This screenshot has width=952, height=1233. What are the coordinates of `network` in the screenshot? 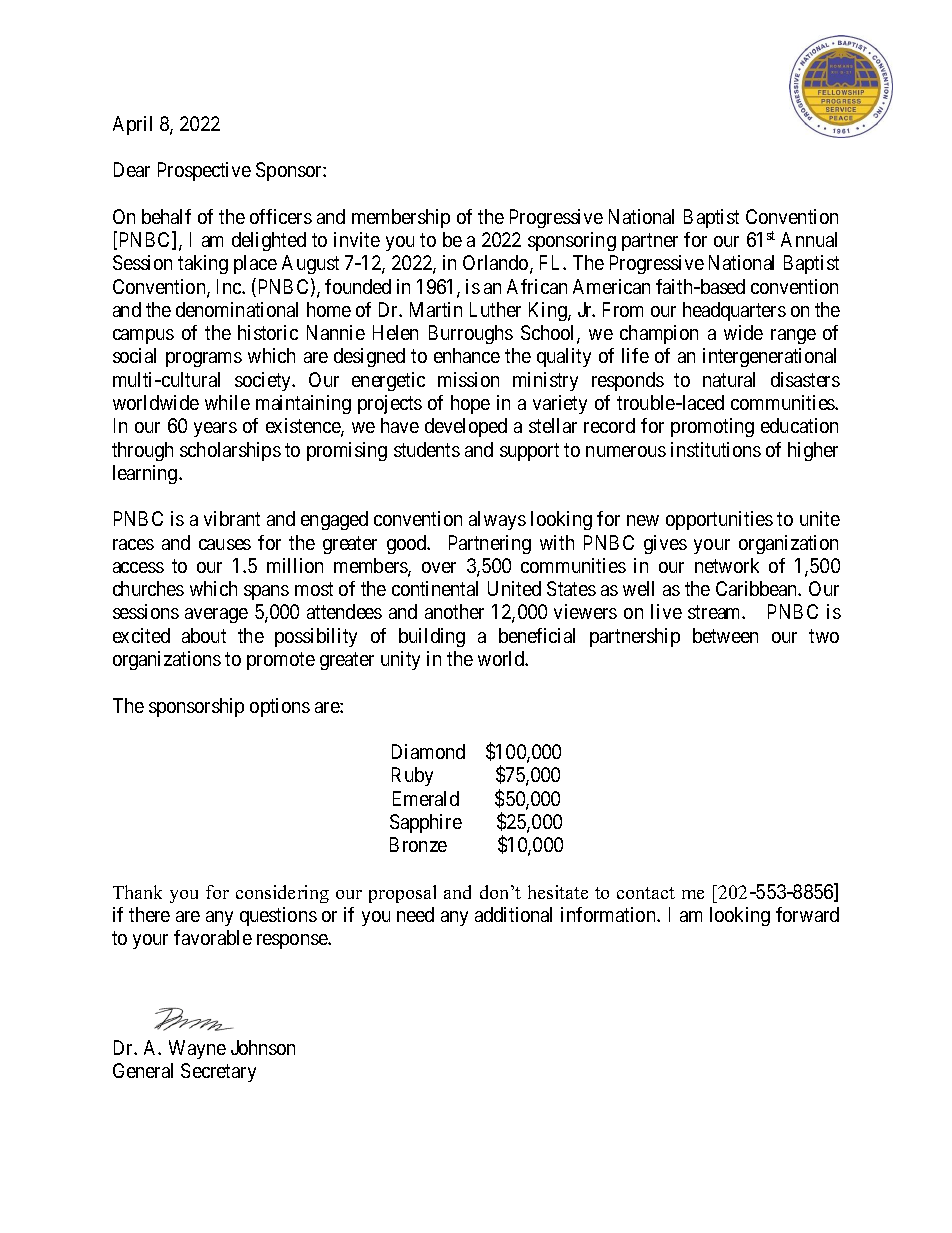 It's located at (727, 565).
